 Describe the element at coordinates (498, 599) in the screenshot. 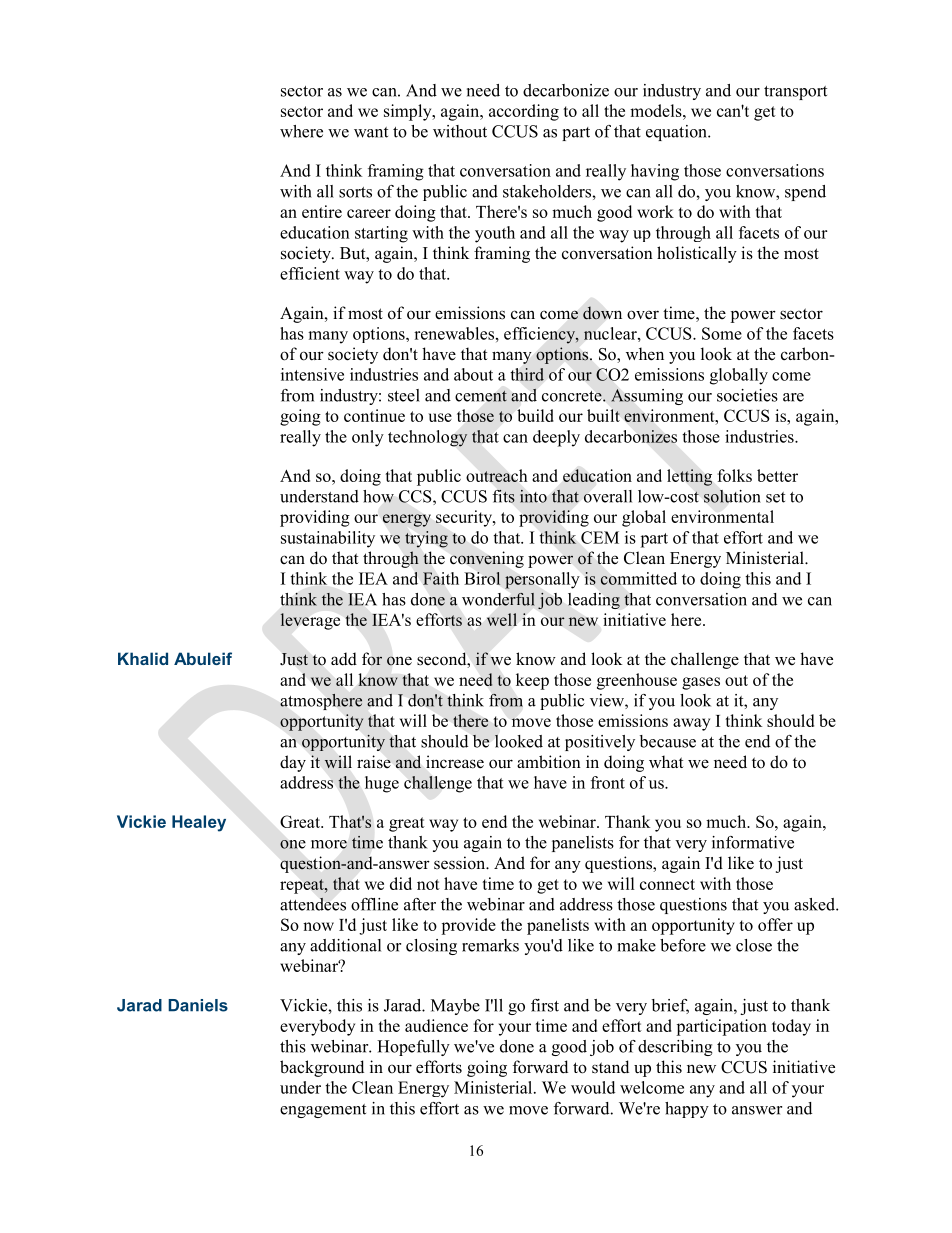

I see `wonderful` at that location.
